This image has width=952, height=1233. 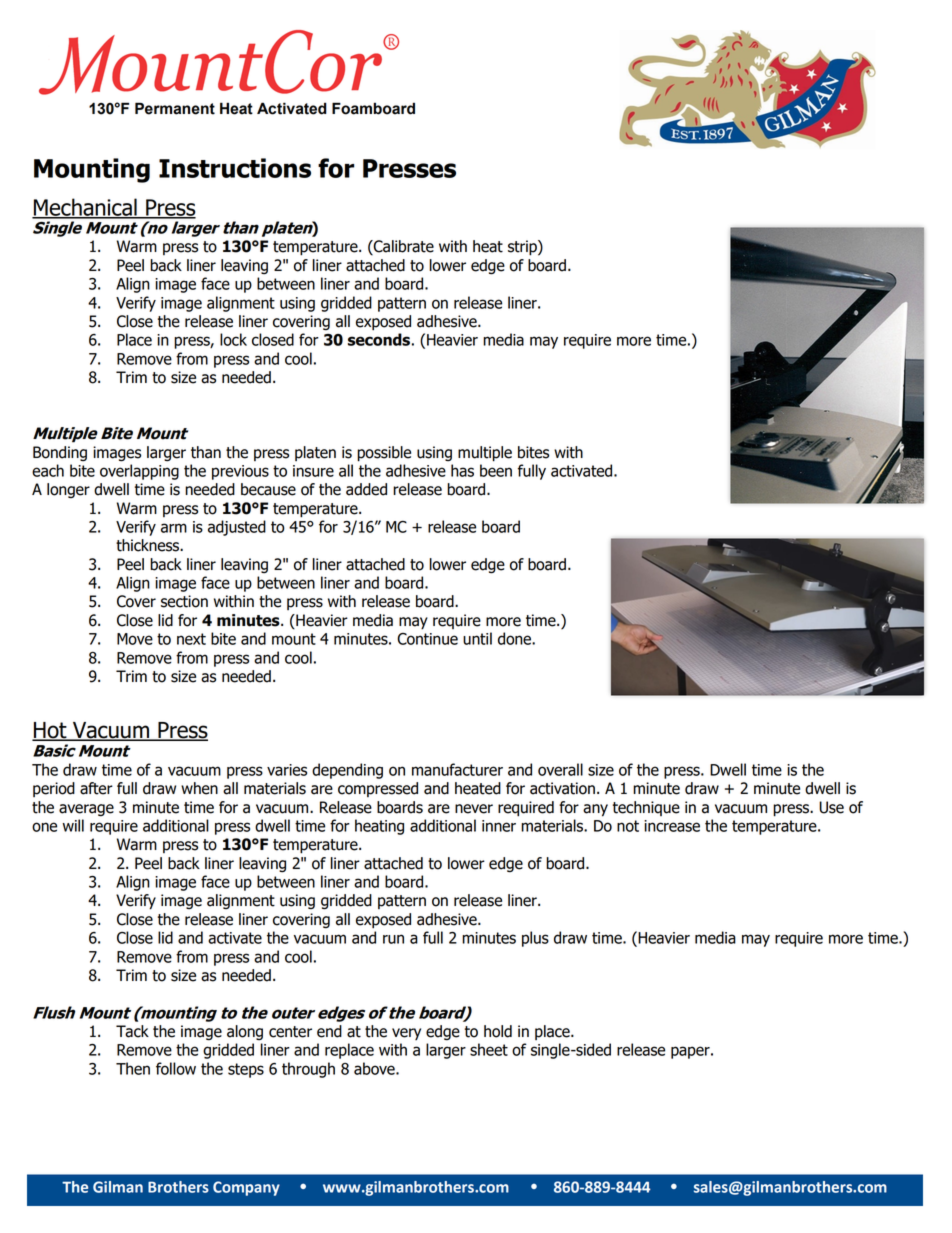 I want to click on average, so click(x=86, y=810).
